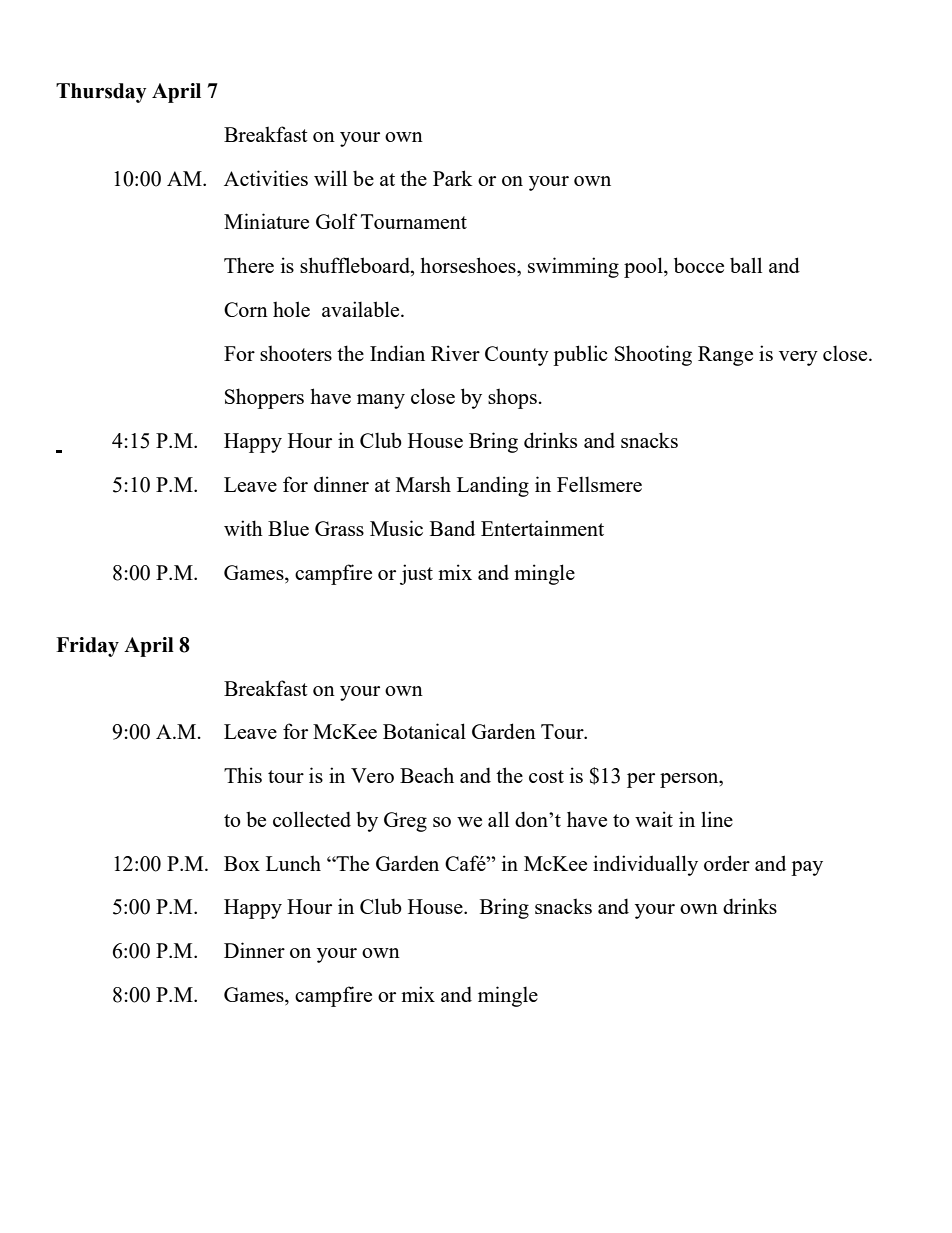 The width and height of the screenshot is (952, 1233). What do you see at coordinates (542, 528) in the screenshot?
I see `Entertainment` at bounding box center [542, 528].
